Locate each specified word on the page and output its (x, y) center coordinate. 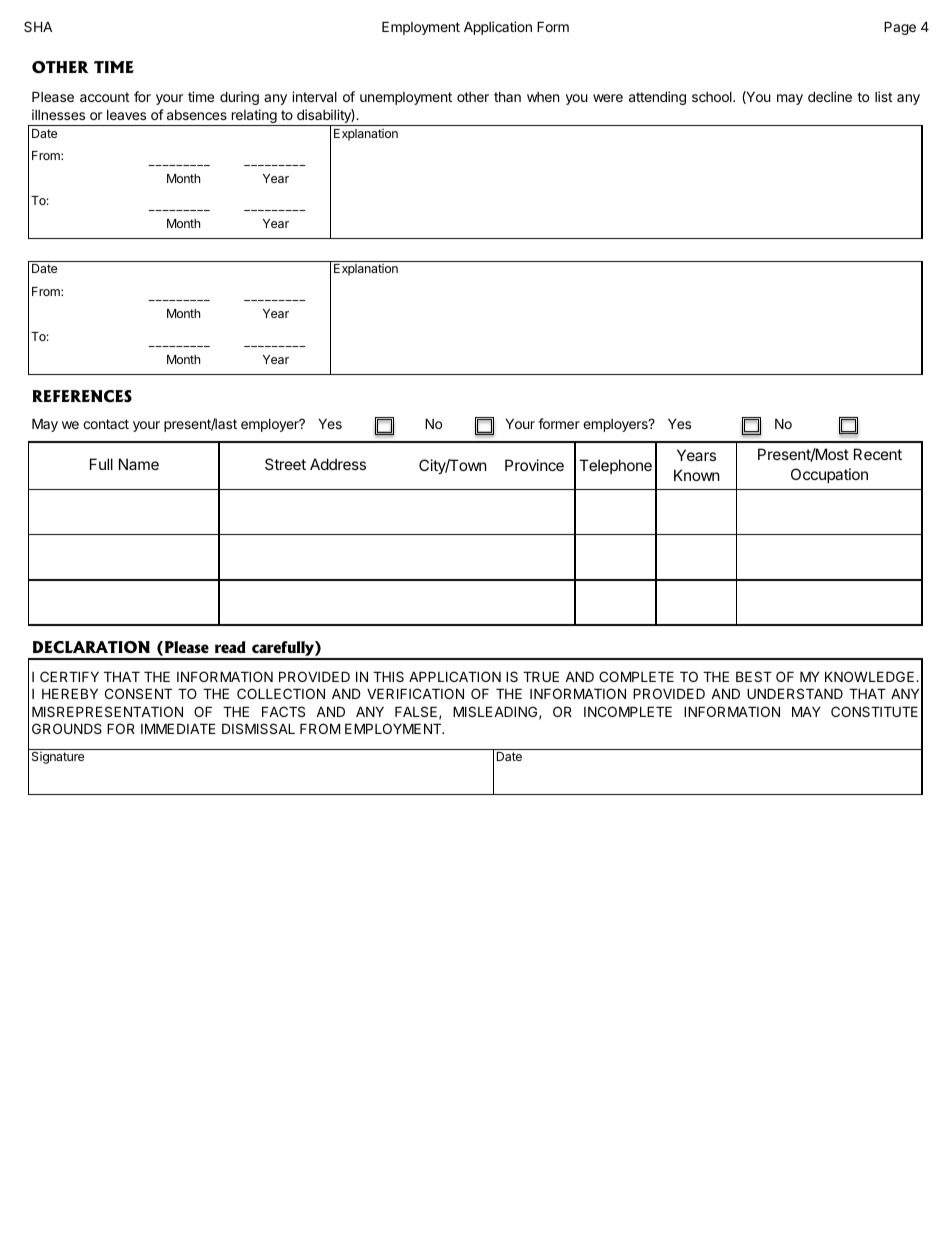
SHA (38, 26)
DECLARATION (91, 647)
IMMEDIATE (178, 728)
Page (900, 28)
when (543, 97)
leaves (126, 115)
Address (338, 464)
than (507, 97)
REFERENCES (82, 396)
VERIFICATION (415, 693)
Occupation (829, 475)
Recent (878, 454)
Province (534, 465)
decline (830, 96)
